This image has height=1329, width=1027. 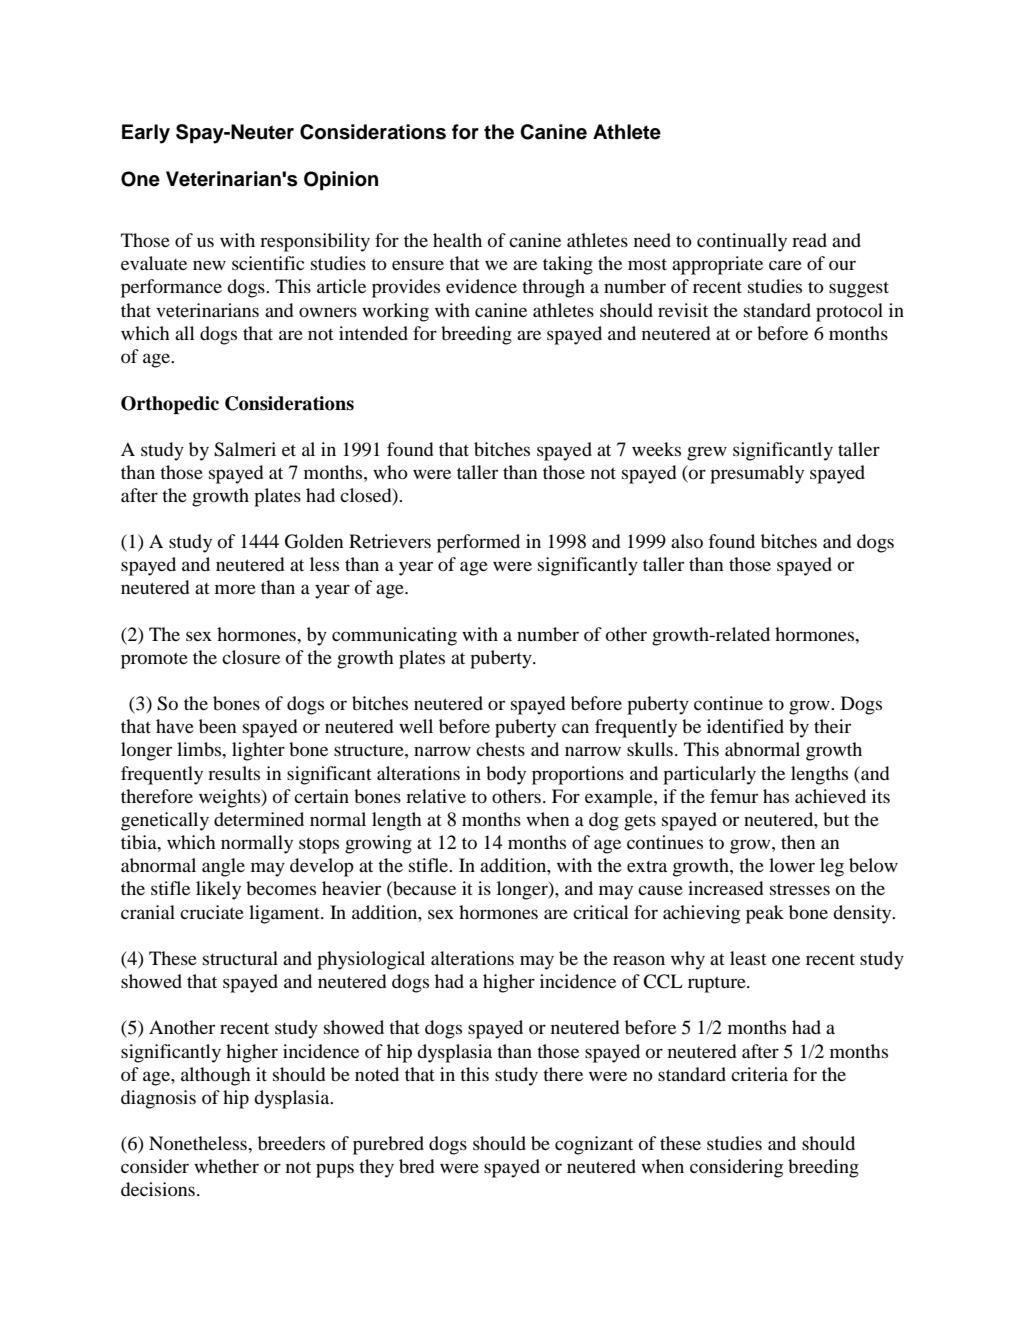 What do you see at coordinates (601, 912) in the image?
I see `critical` at bounding box center [601, 912].
